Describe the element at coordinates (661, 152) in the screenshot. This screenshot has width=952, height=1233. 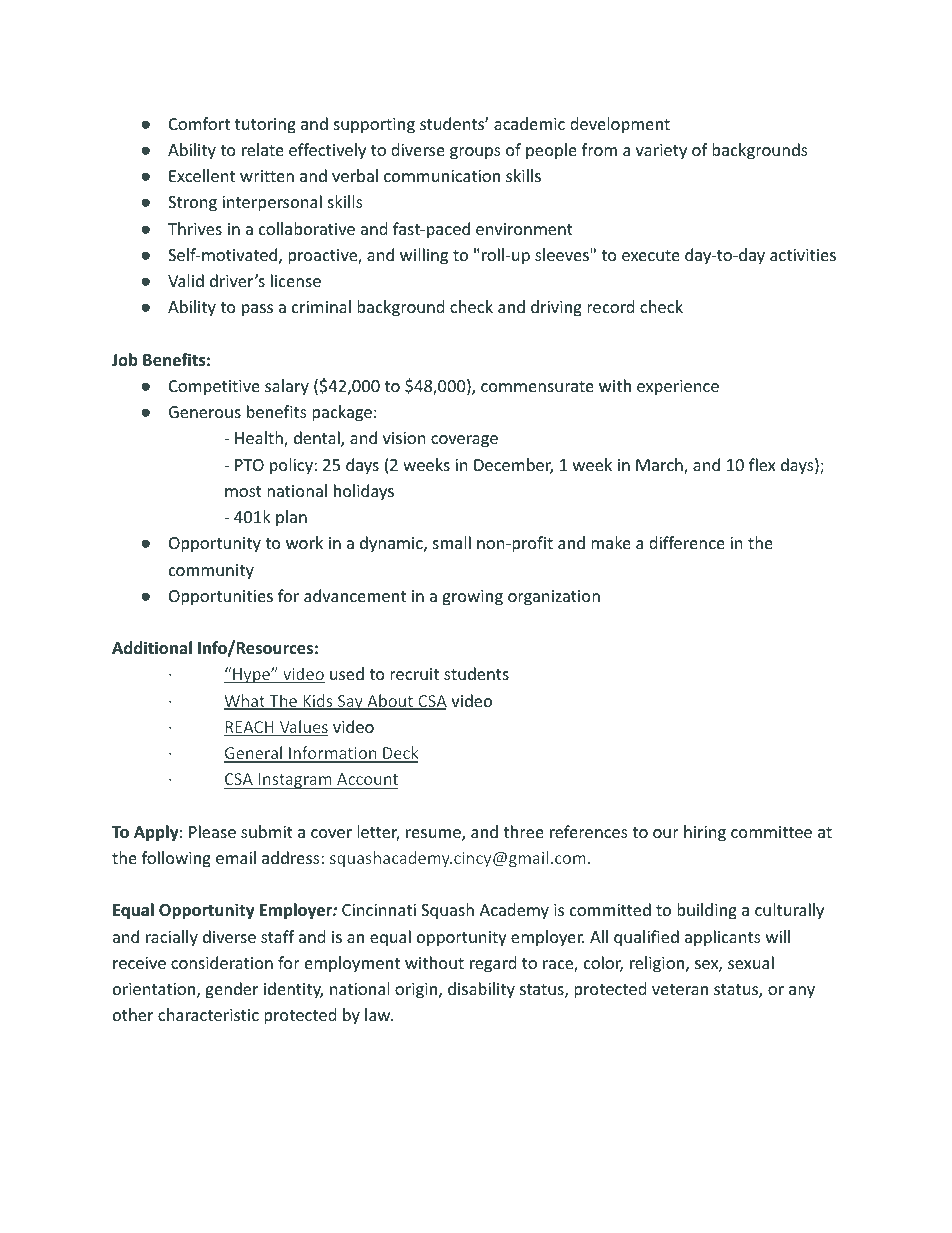
I see `variety` at that location.
